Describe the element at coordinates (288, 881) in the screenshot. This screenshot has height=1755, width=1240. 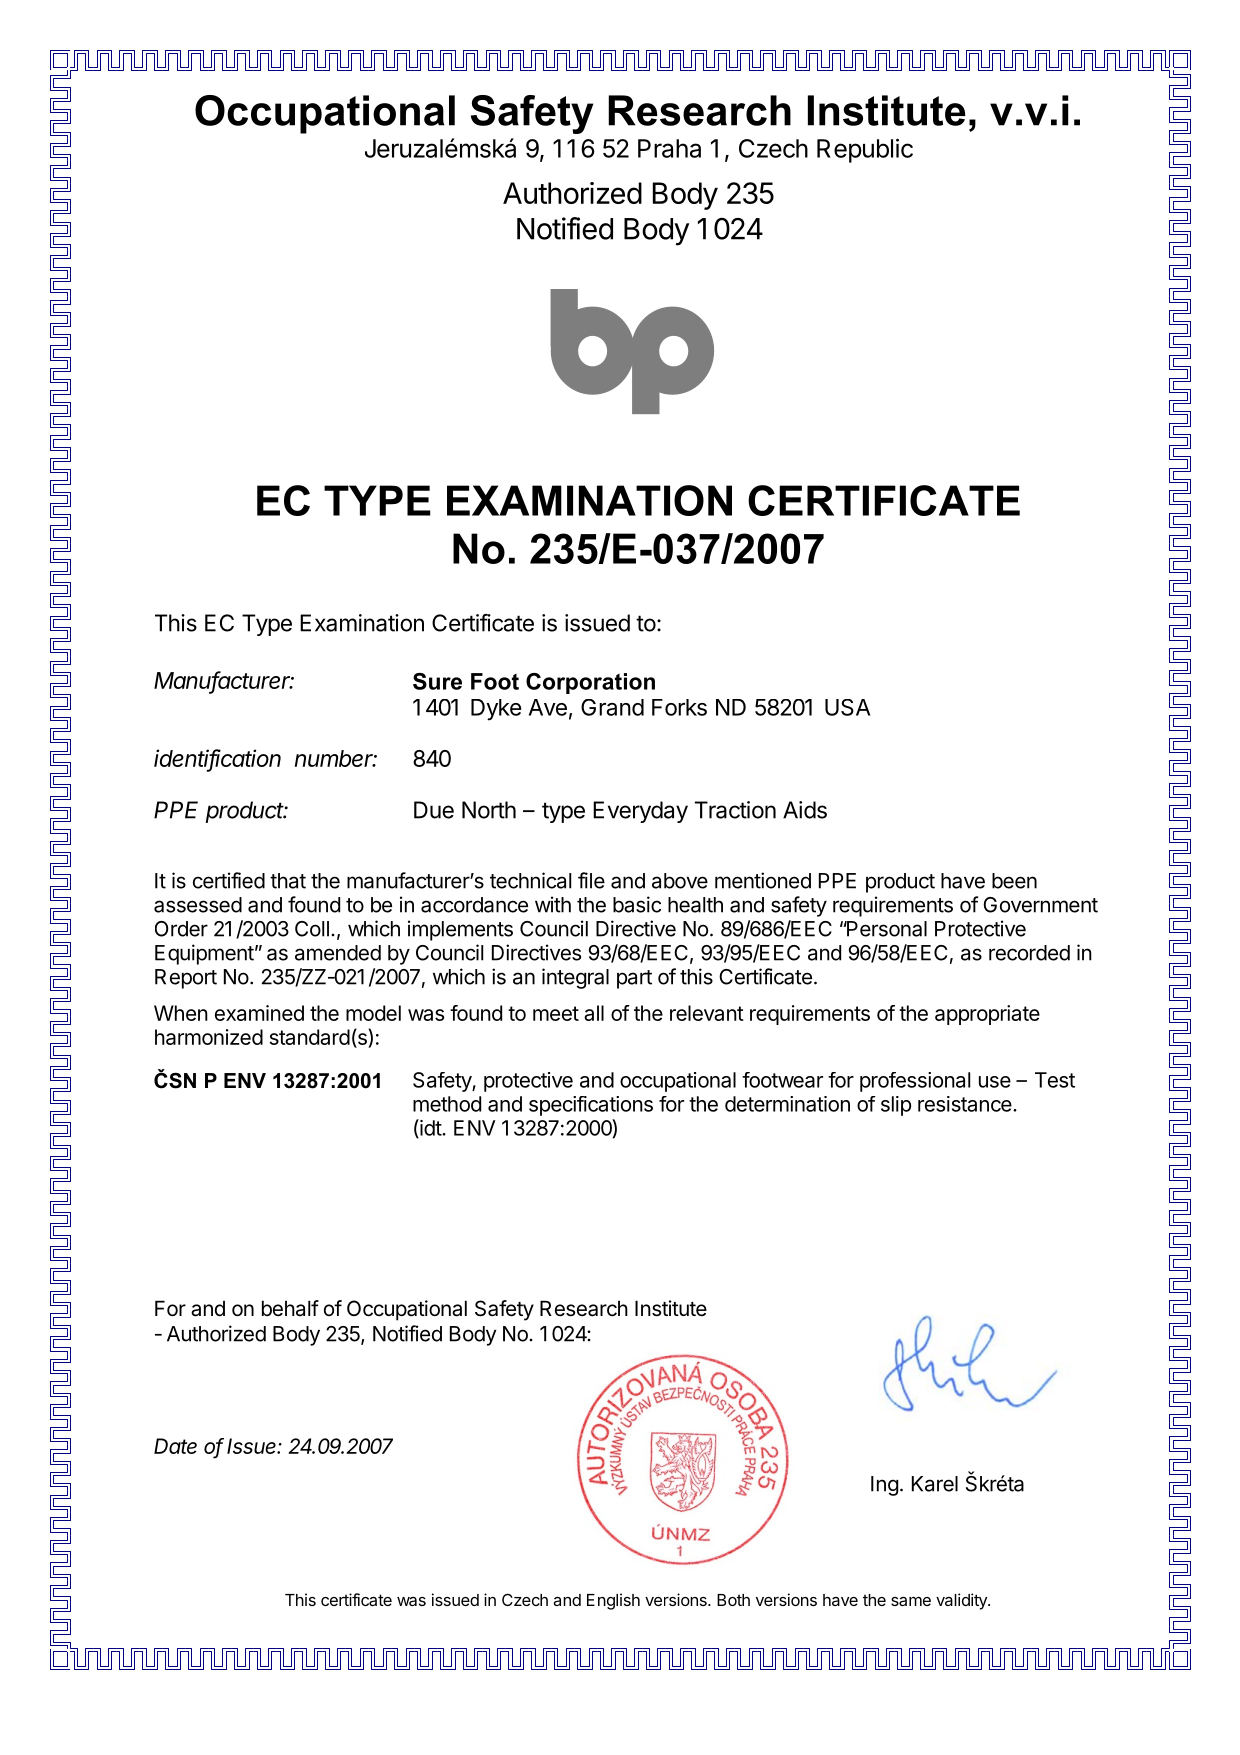
I see `that` at that location.
